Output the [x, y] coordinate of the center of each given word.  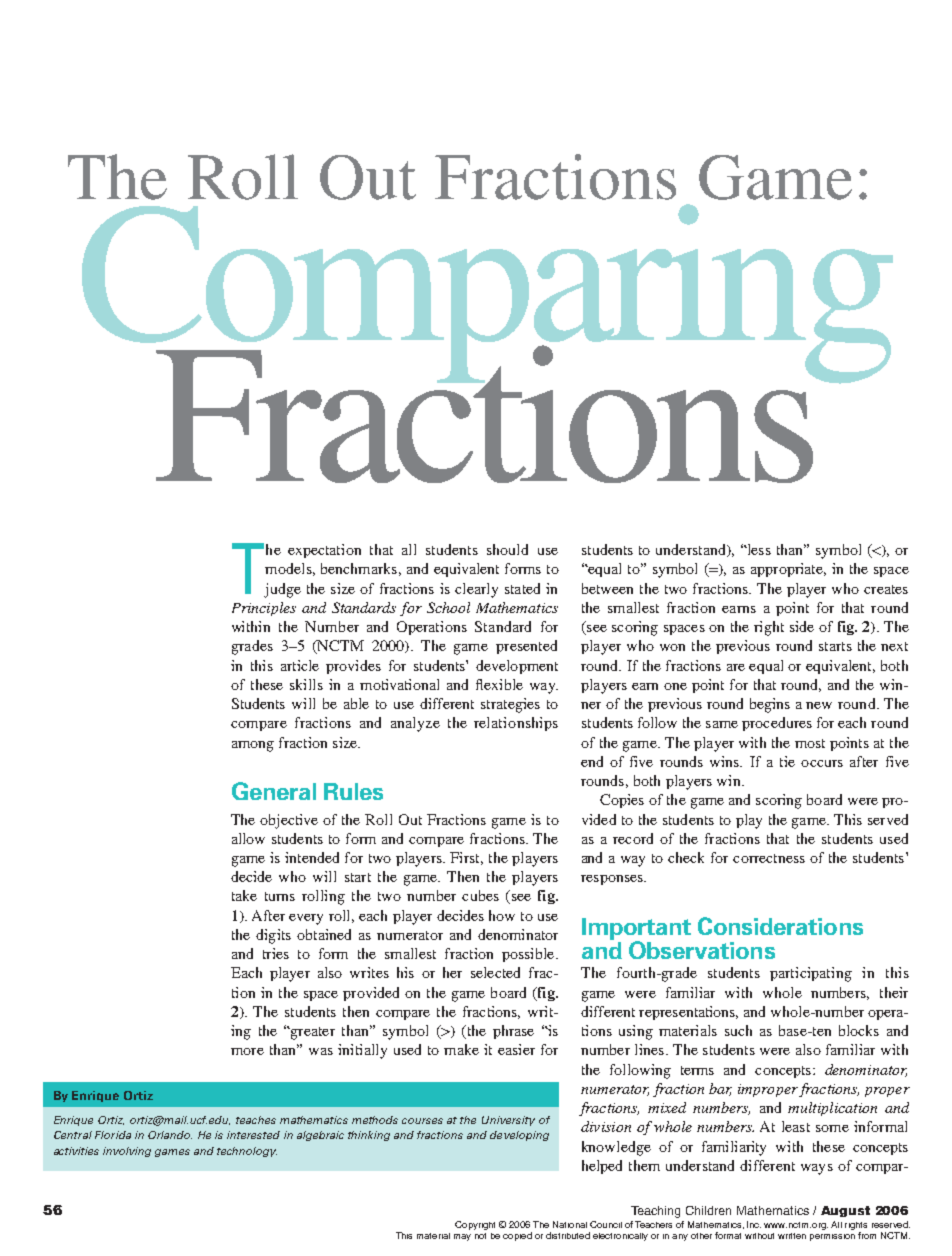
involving [127, 1152]
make [461, 1049]
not [480, 1236]
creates [886, 589]
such [738, 1030]
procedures [777, 724]
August [845, 1211]
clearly [476, 590]
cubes [480, 895]
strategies [510, 705]
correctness [769, 858]
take [244, 895]
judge [282, 590]
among [253, 746]
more [247, 1051]
